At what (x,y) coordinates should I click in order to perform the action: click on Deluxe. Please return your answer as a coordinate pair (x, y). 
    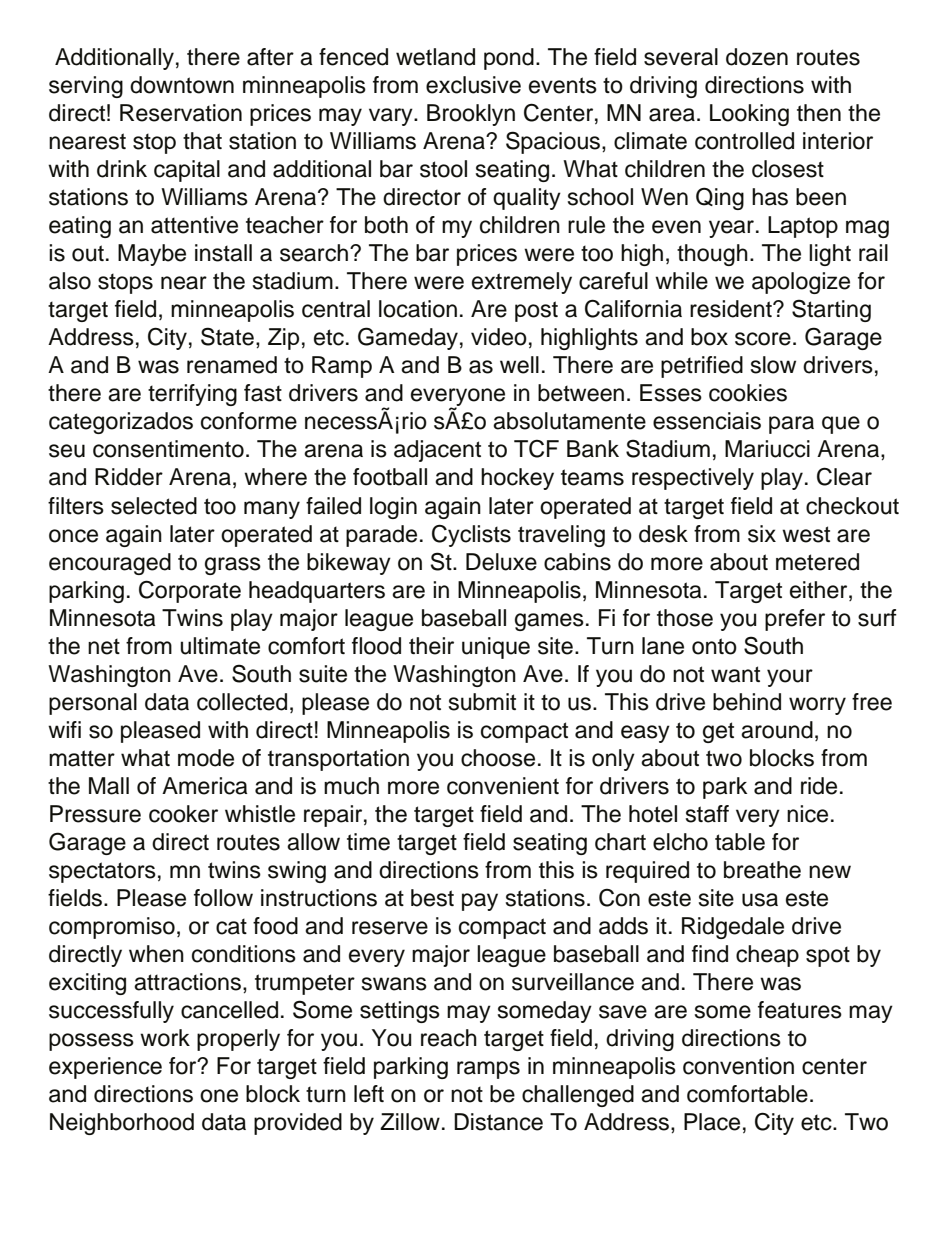
    Looking at the image, I should click on (501, 562).
